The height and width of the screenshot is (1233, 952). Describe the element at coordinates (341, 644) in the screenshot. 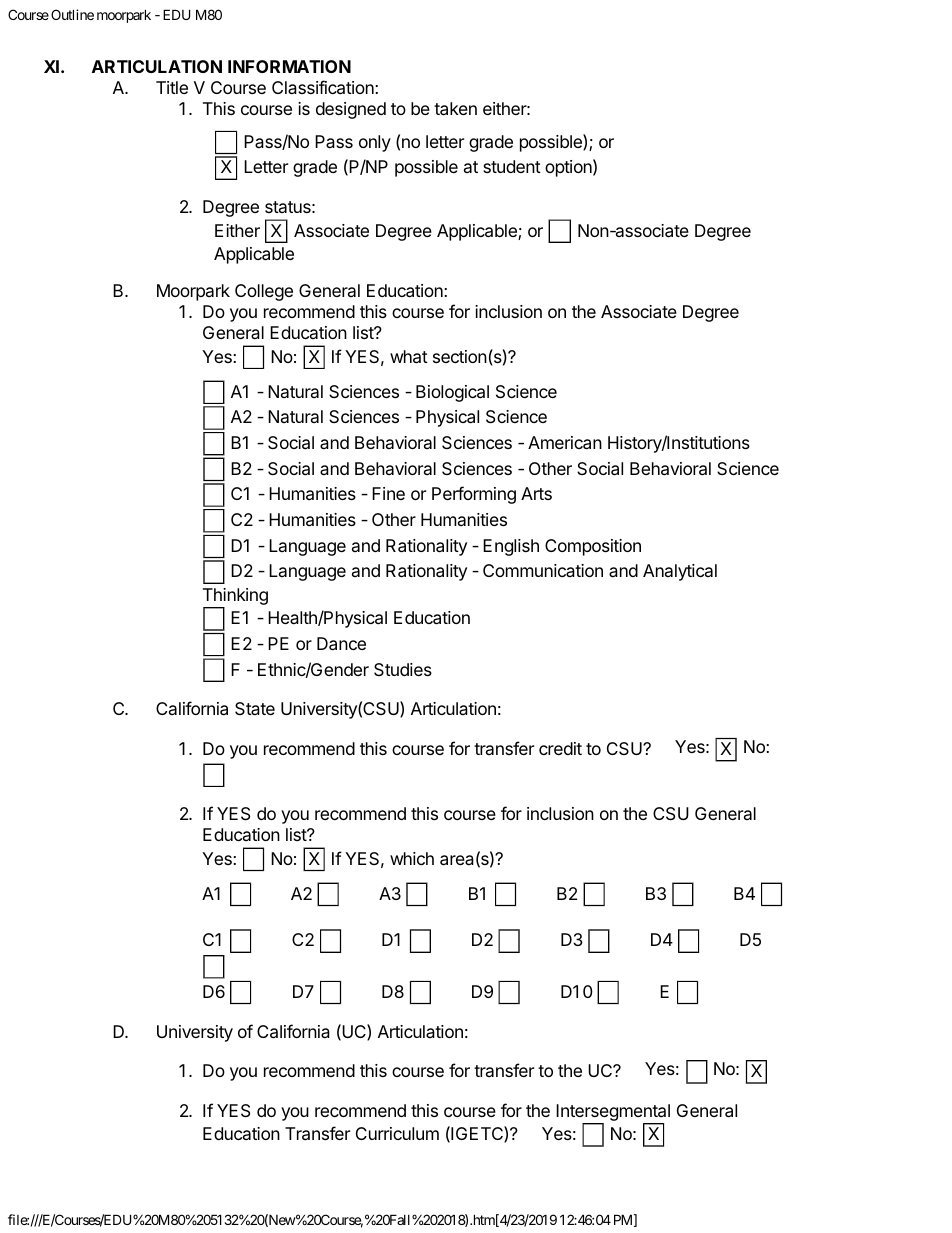

I see `Dance` at that location.
